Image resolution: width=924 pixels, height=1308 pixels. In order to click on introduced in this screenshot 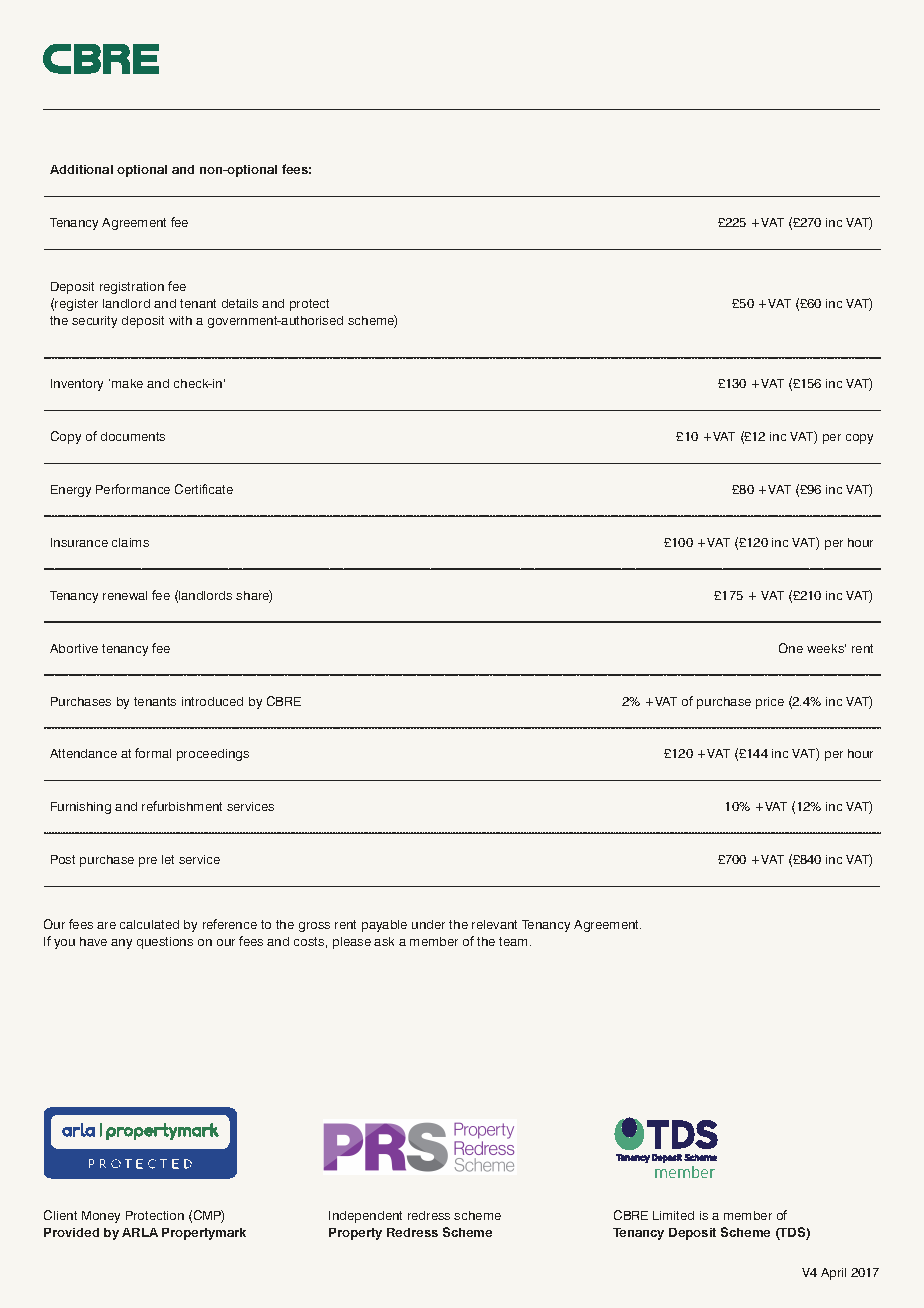, I will do `click(212, 701)`.
